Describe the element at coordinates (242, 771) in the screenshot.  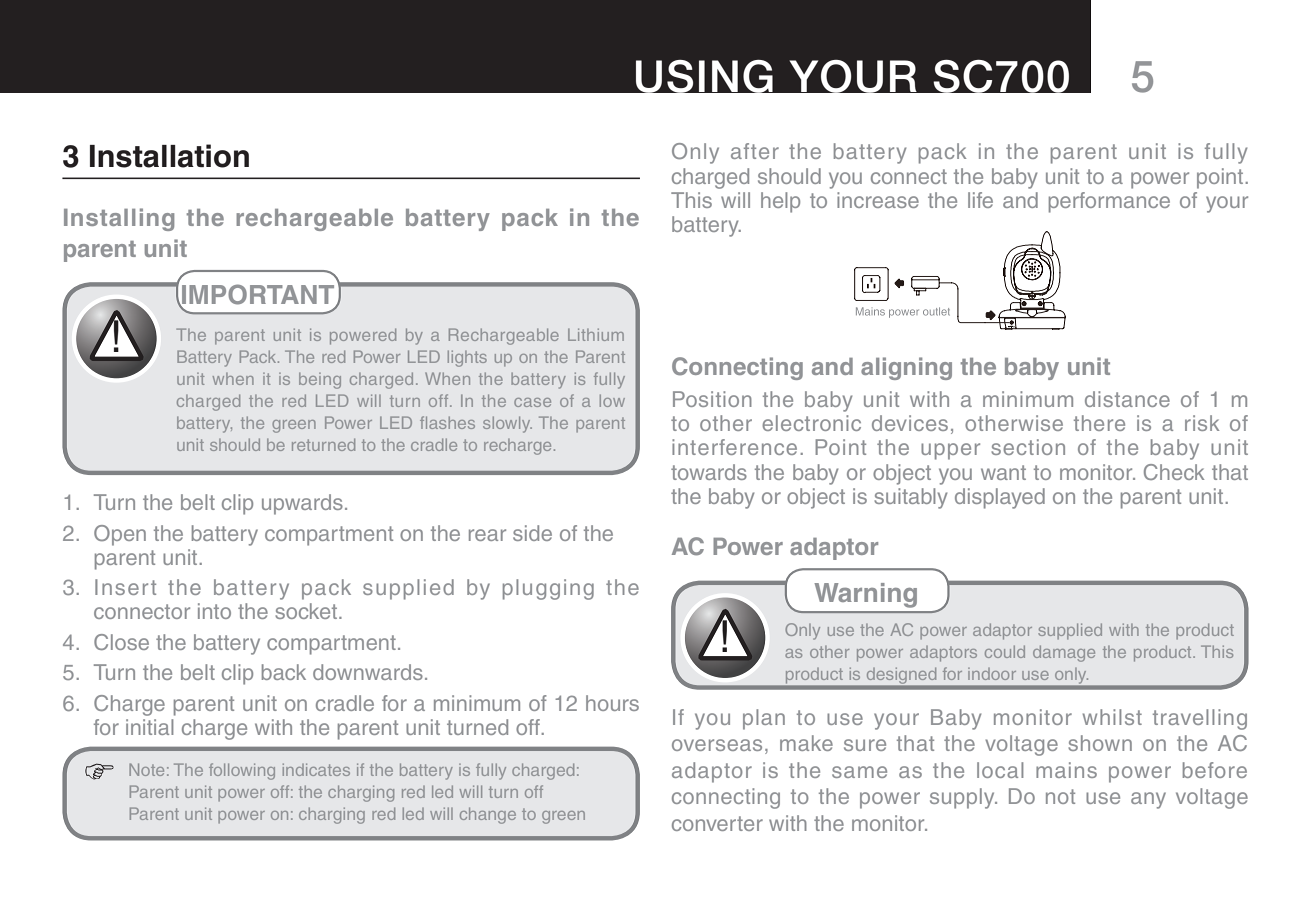
I see `following` at that location.
